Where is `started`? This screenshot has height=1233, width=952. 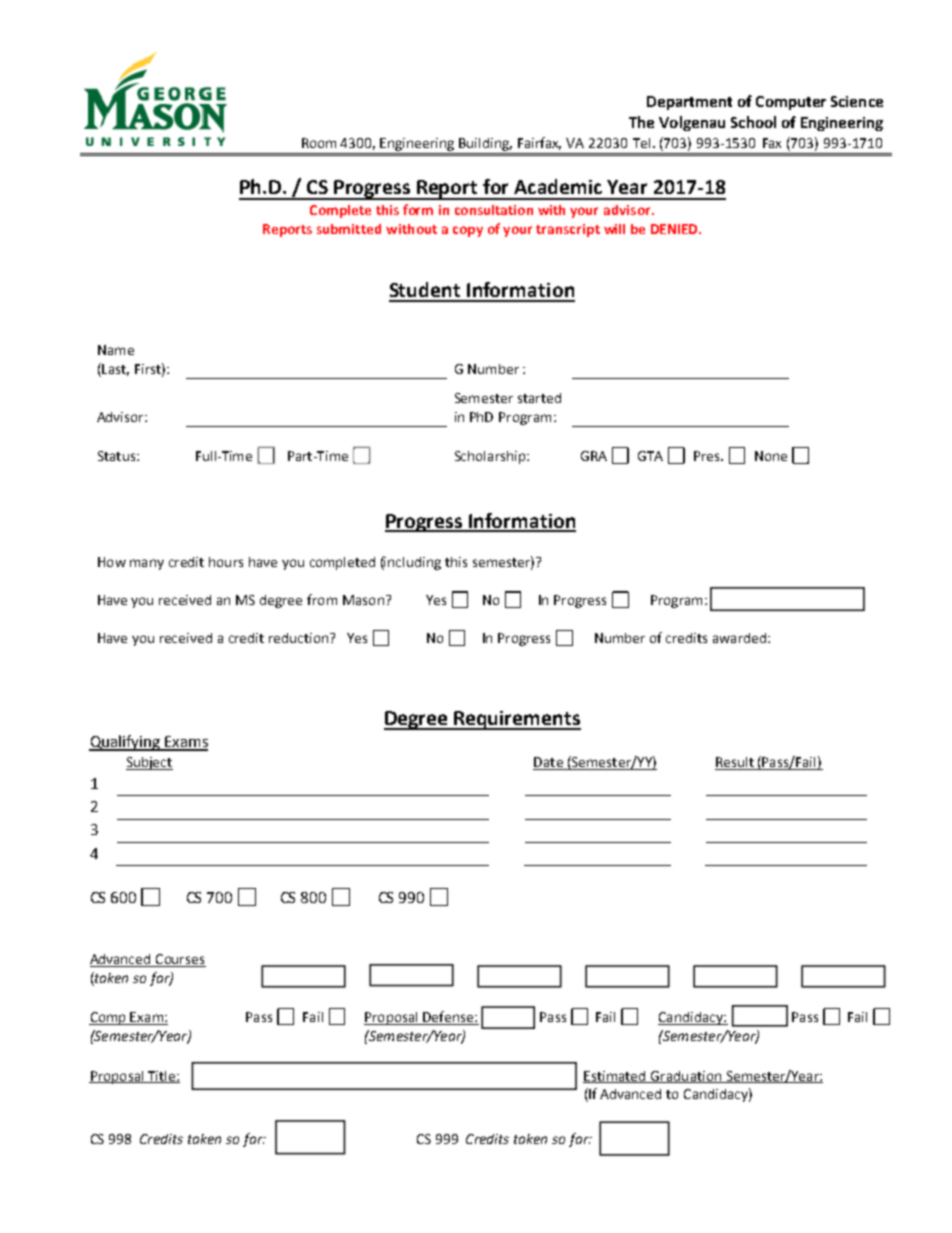
started is located at coordinates (539, 398).
